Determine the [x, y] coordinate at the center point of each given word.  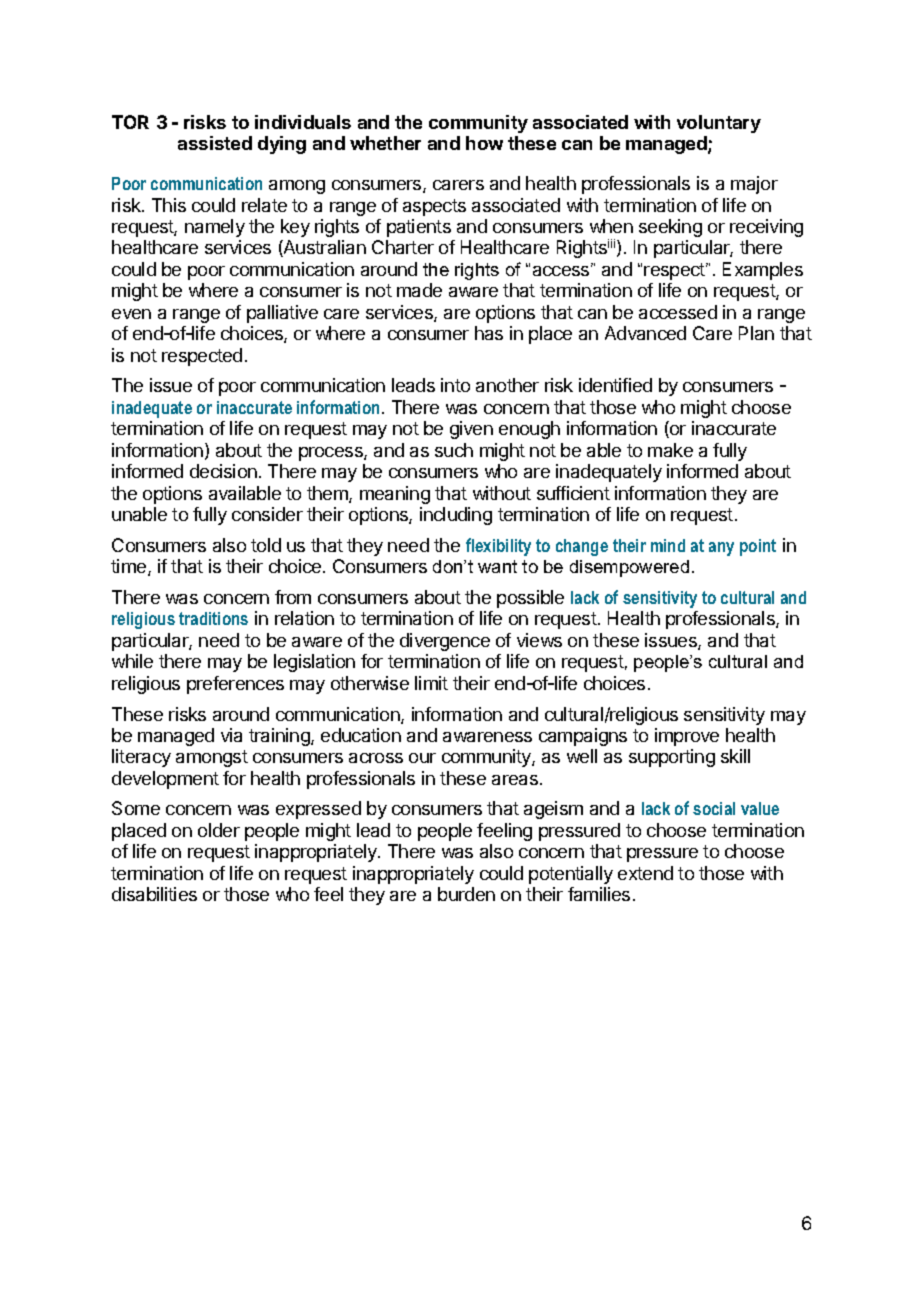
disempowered [629, 568]
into [455, 385]
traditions [213, 618]
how [484, 143]
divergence [445, 642]
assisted [215, 143]
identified [615, 385]
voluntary [719, 124]
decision [223, 471]
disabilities [154, 894]
